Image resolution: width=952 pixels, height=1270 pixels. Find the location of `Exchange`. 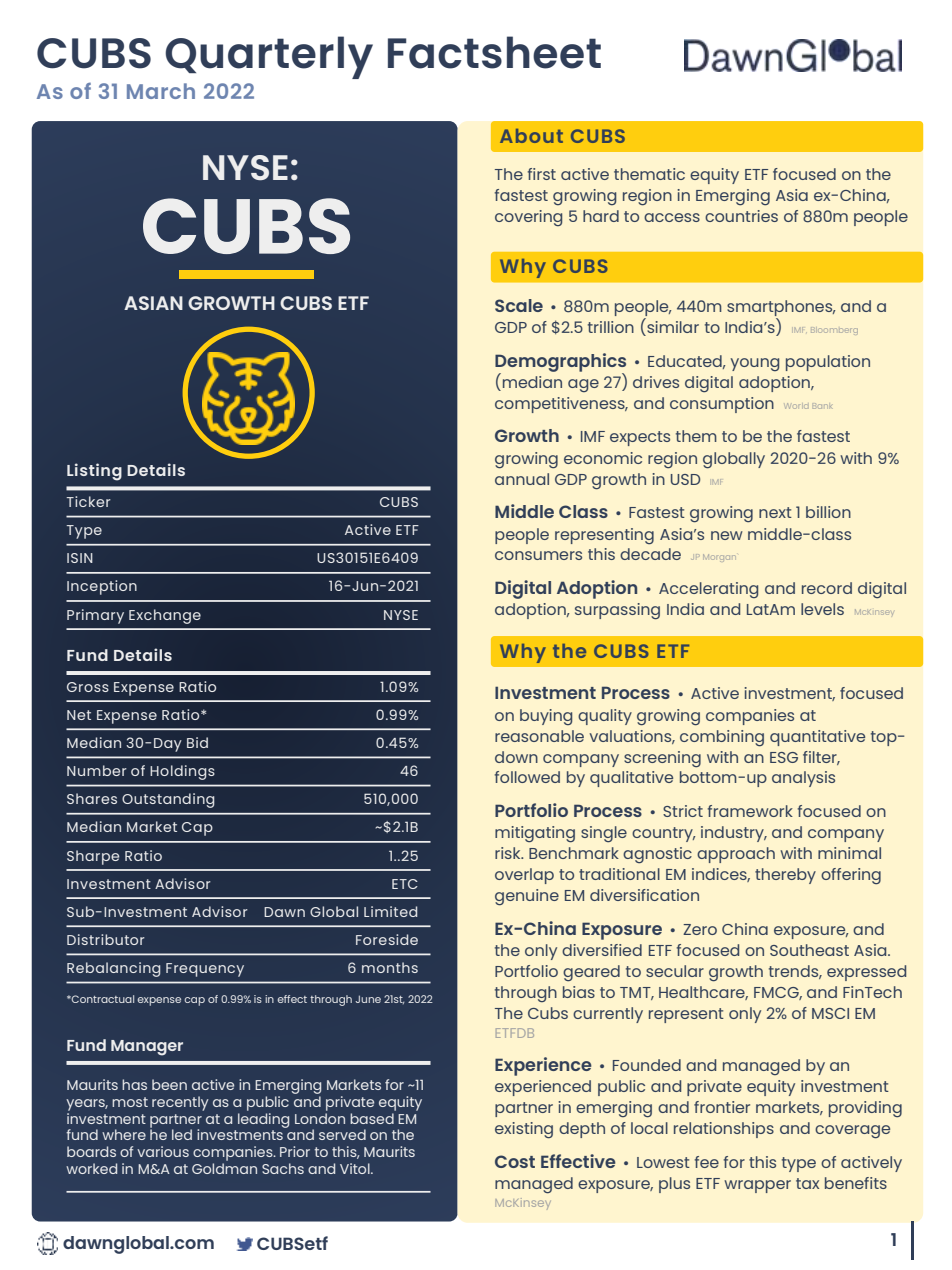

Exchange is located at coordinates (165, 616).
